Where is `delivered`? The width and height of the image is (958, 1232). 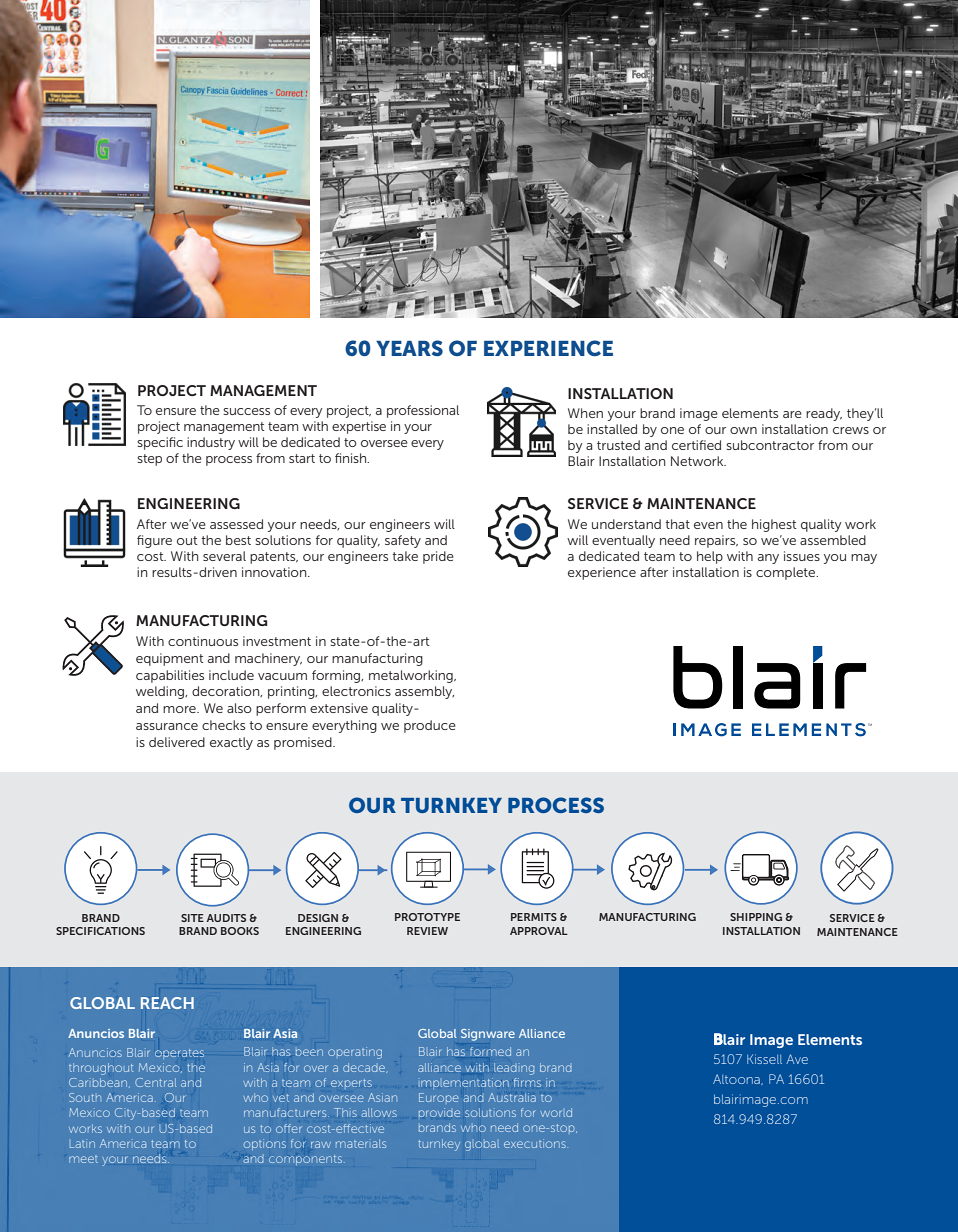
delivered is located at coordinates (177, 742).
